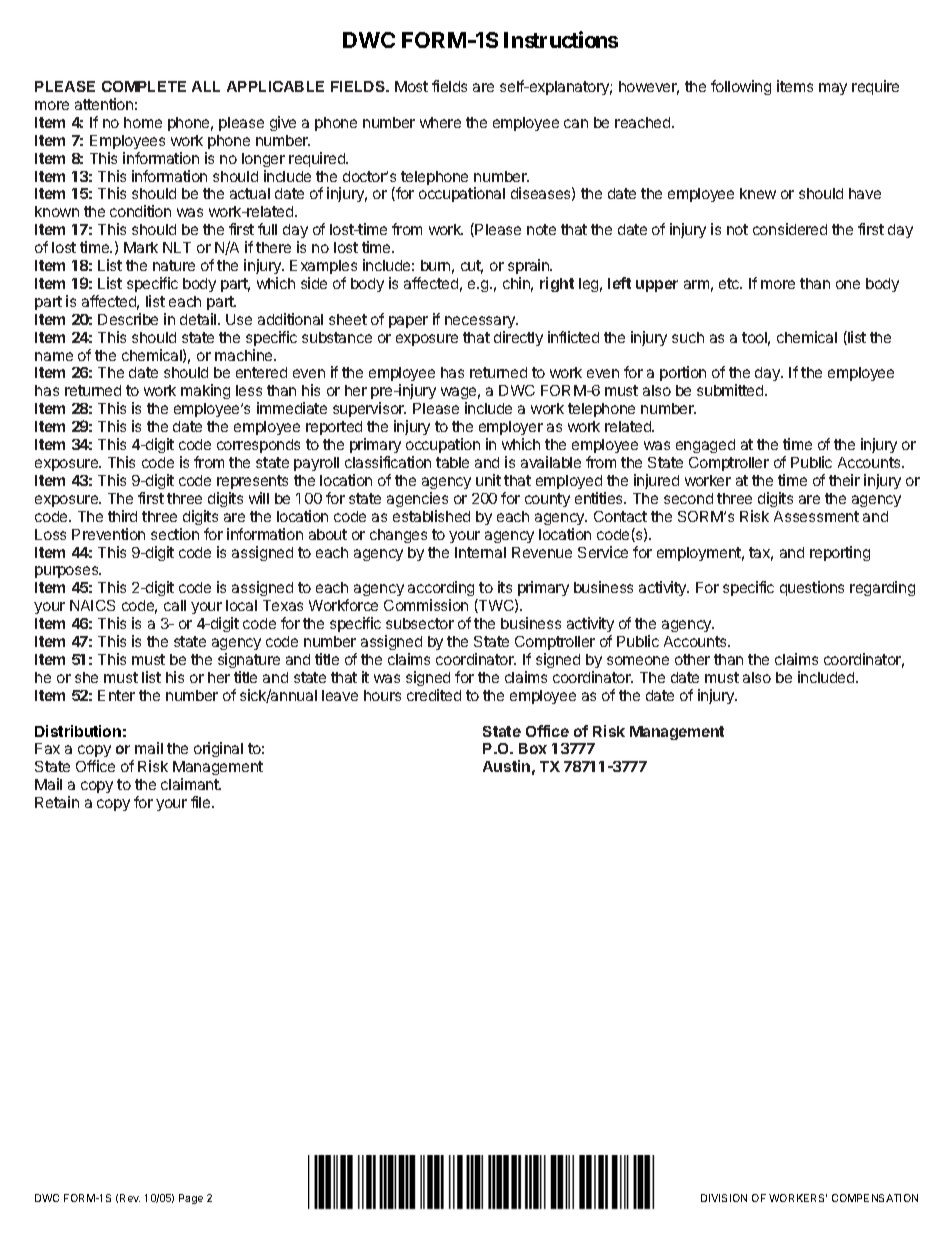 The height and width of the screenshot is (1233, 952). Describe the element at coordinates (875, 1198) in the screenshot. I see `COMPENSATION` at that location.
